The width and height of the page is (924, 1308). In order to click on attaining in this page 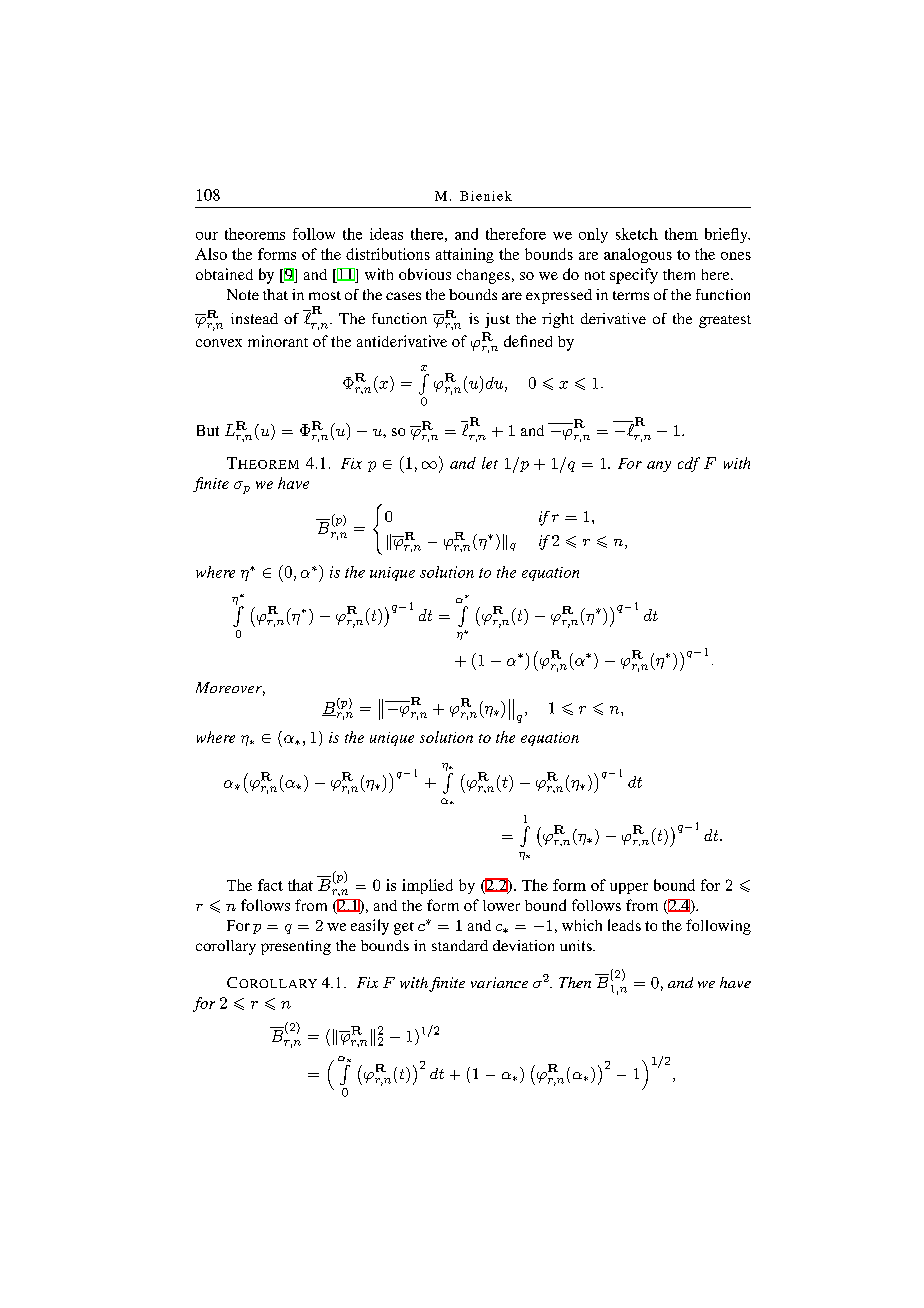, I will do `click(465, 255)`.
